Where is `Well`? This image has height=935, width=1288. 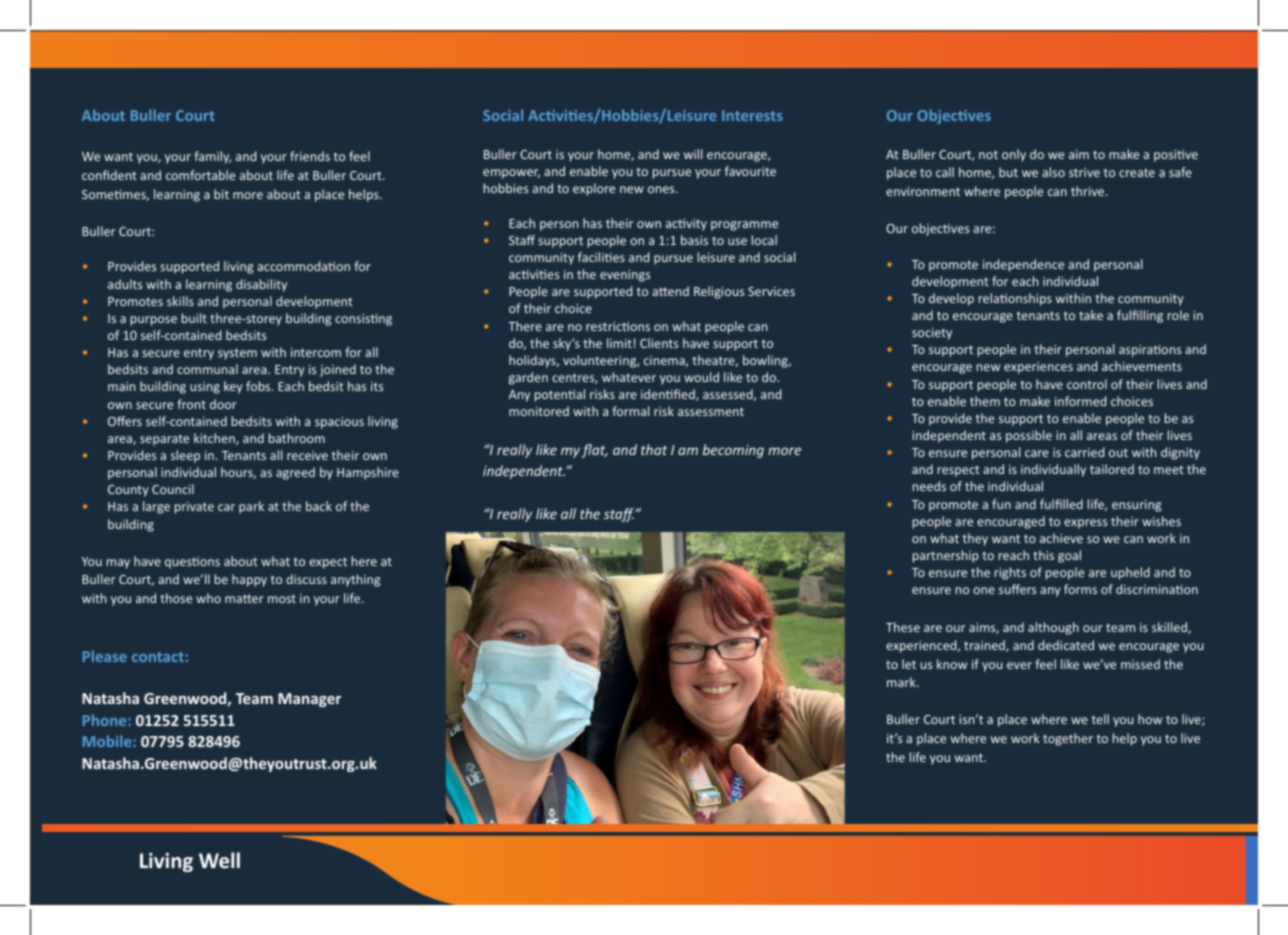 Well is located at coordinates (219, 860).
